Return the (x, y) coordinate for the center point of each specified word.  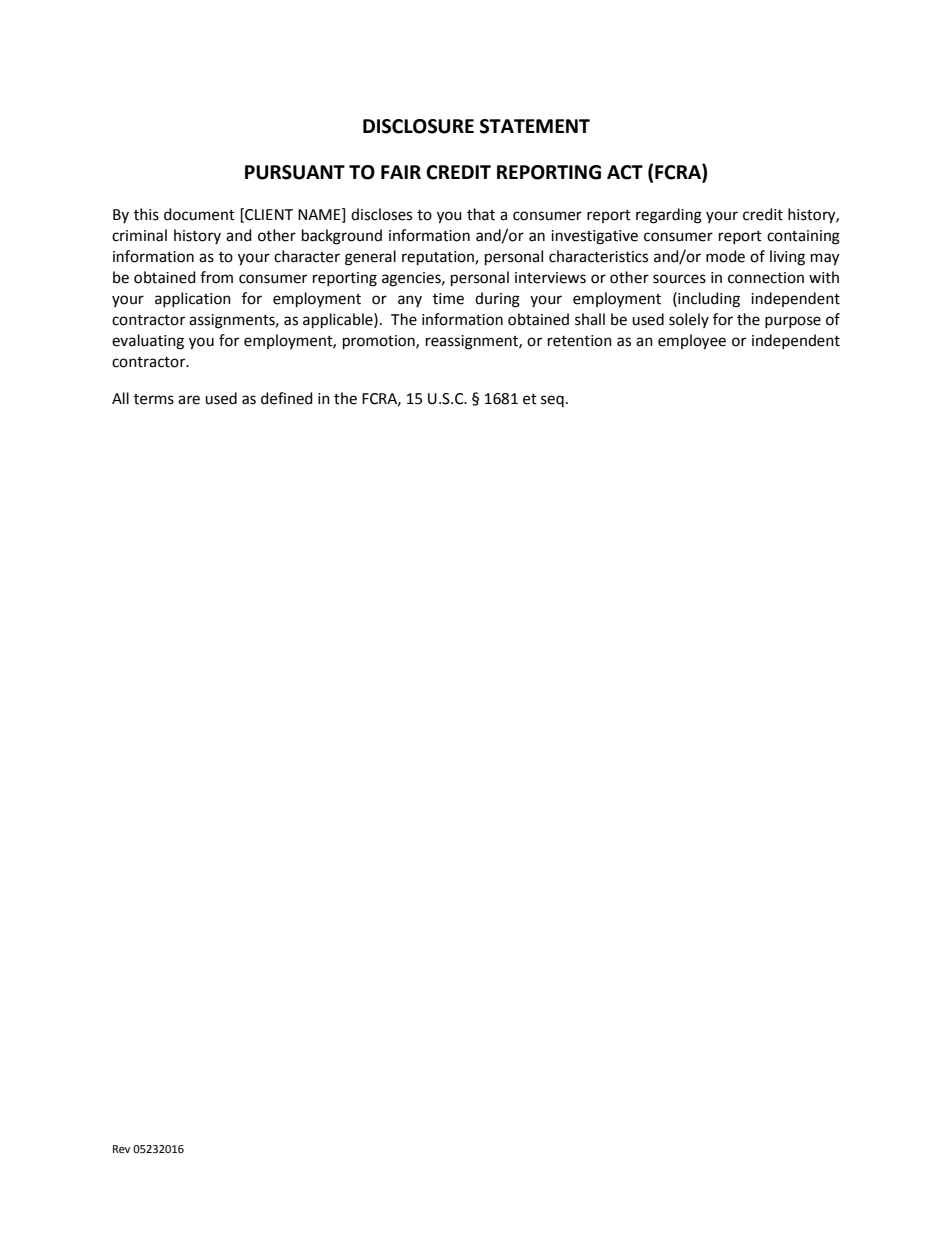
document (199, 214)
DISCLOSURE (418, 126)
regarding (669, 216)
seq (552, 401)
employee (692, 342)
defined (287, 398)
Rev (121, 1149)
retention (580, 341)
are (189, 400)
